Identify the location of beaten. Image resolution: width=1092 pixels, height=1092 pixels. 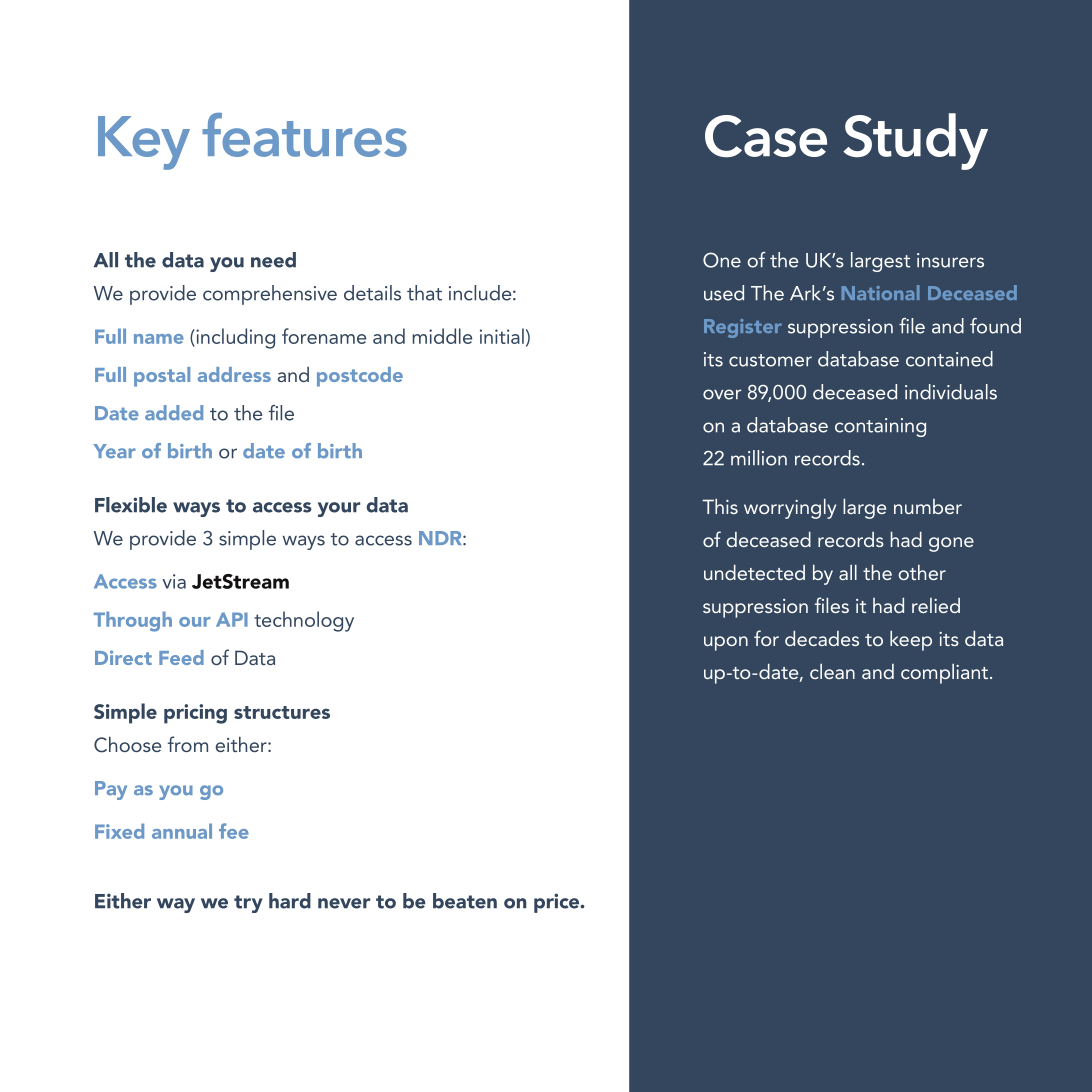
(465, 901).
